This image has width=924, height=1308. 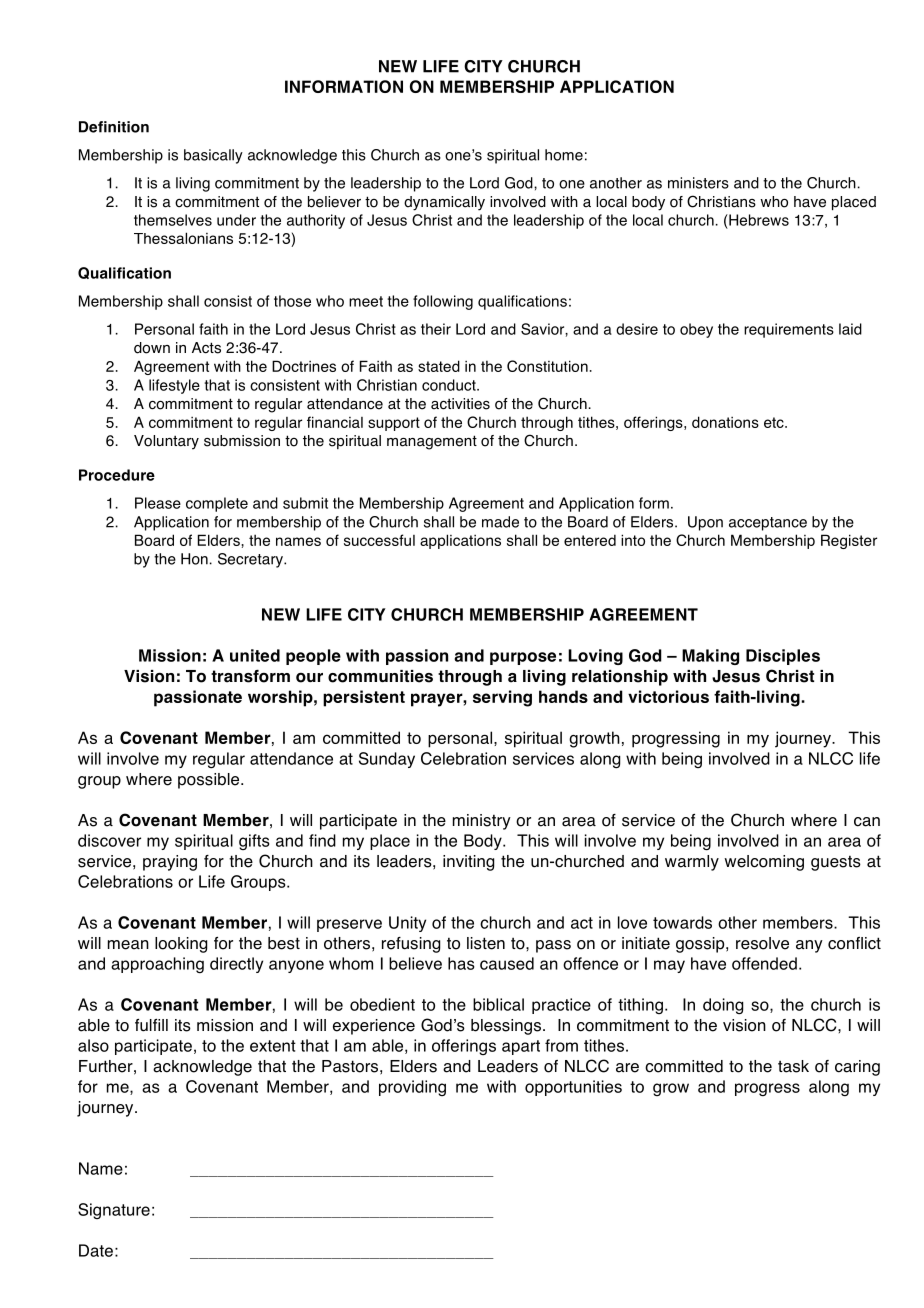 What do you see at coordinates (500, 522) in the image?
I see `made` at bounding box center [500, 522].
